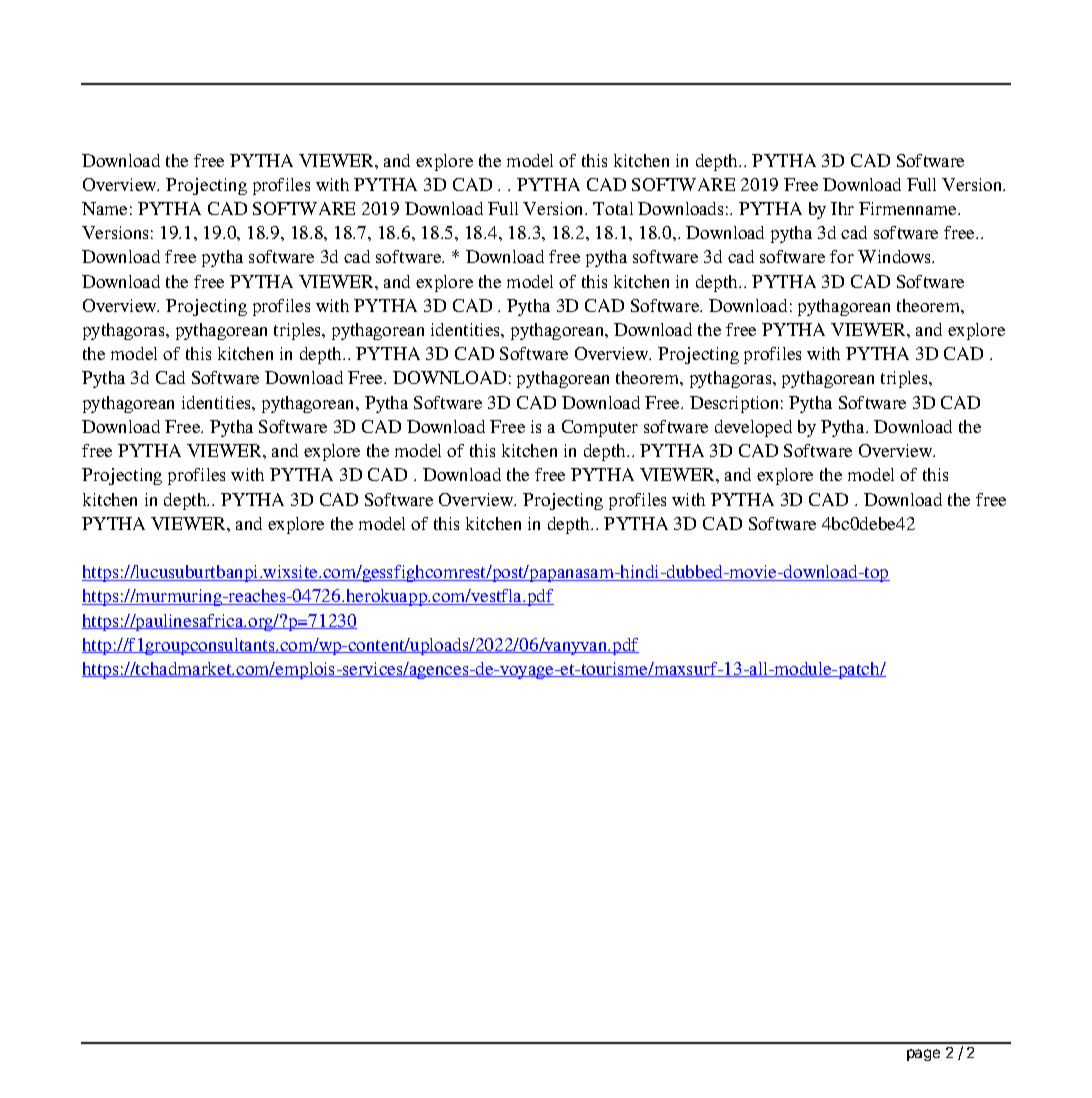 The image size is (1092, 1098). What do you see at coordinates (842, 208) in the page?
I see `Ihr` at bounding box center [842, 208].
